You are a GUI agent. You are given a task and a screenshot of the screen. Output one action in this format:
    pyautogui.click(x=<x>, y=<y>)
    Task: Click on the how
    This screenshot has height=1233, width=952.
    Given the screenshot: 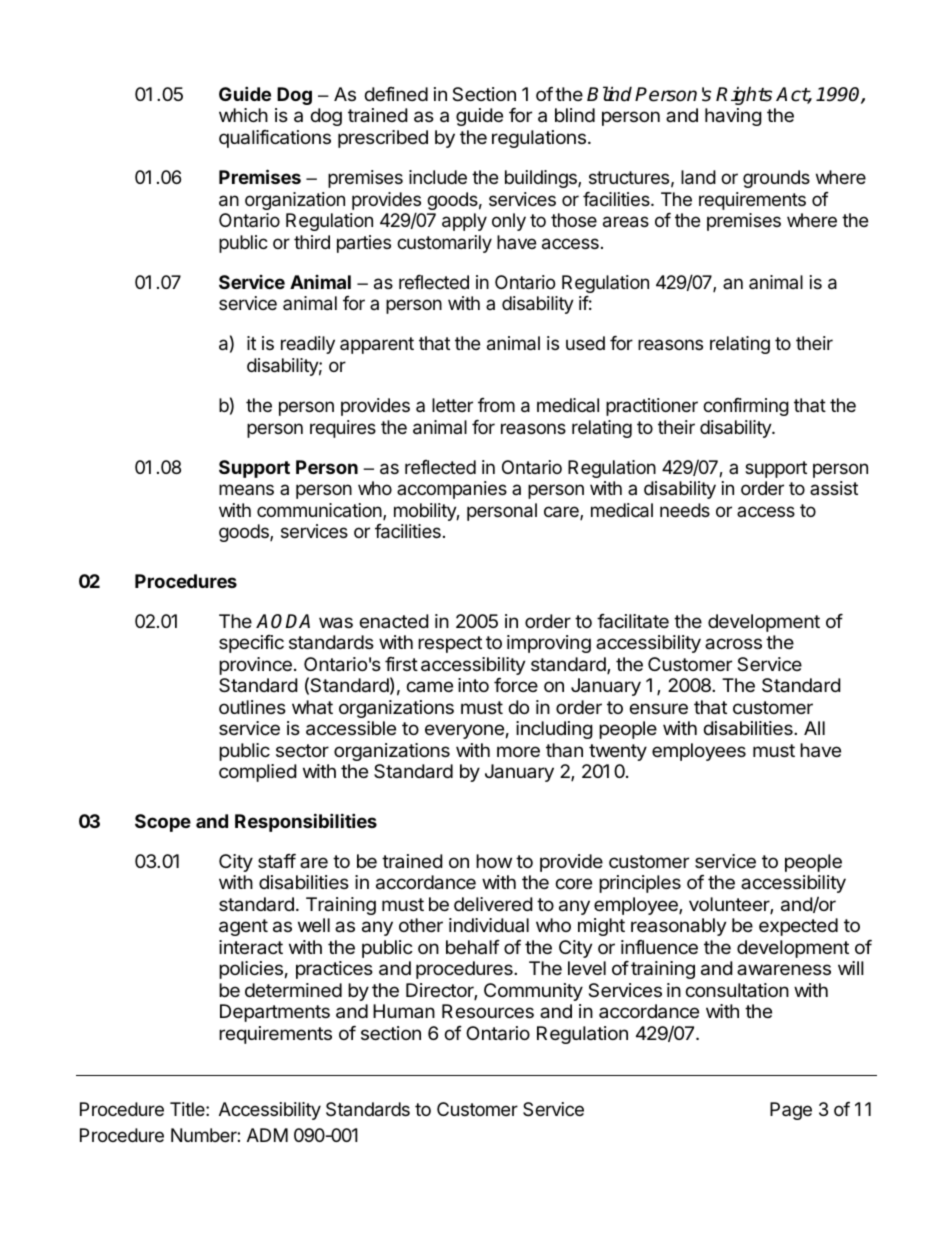 What is the action you would take?
    pyautogui.click(x=494, y=861)
